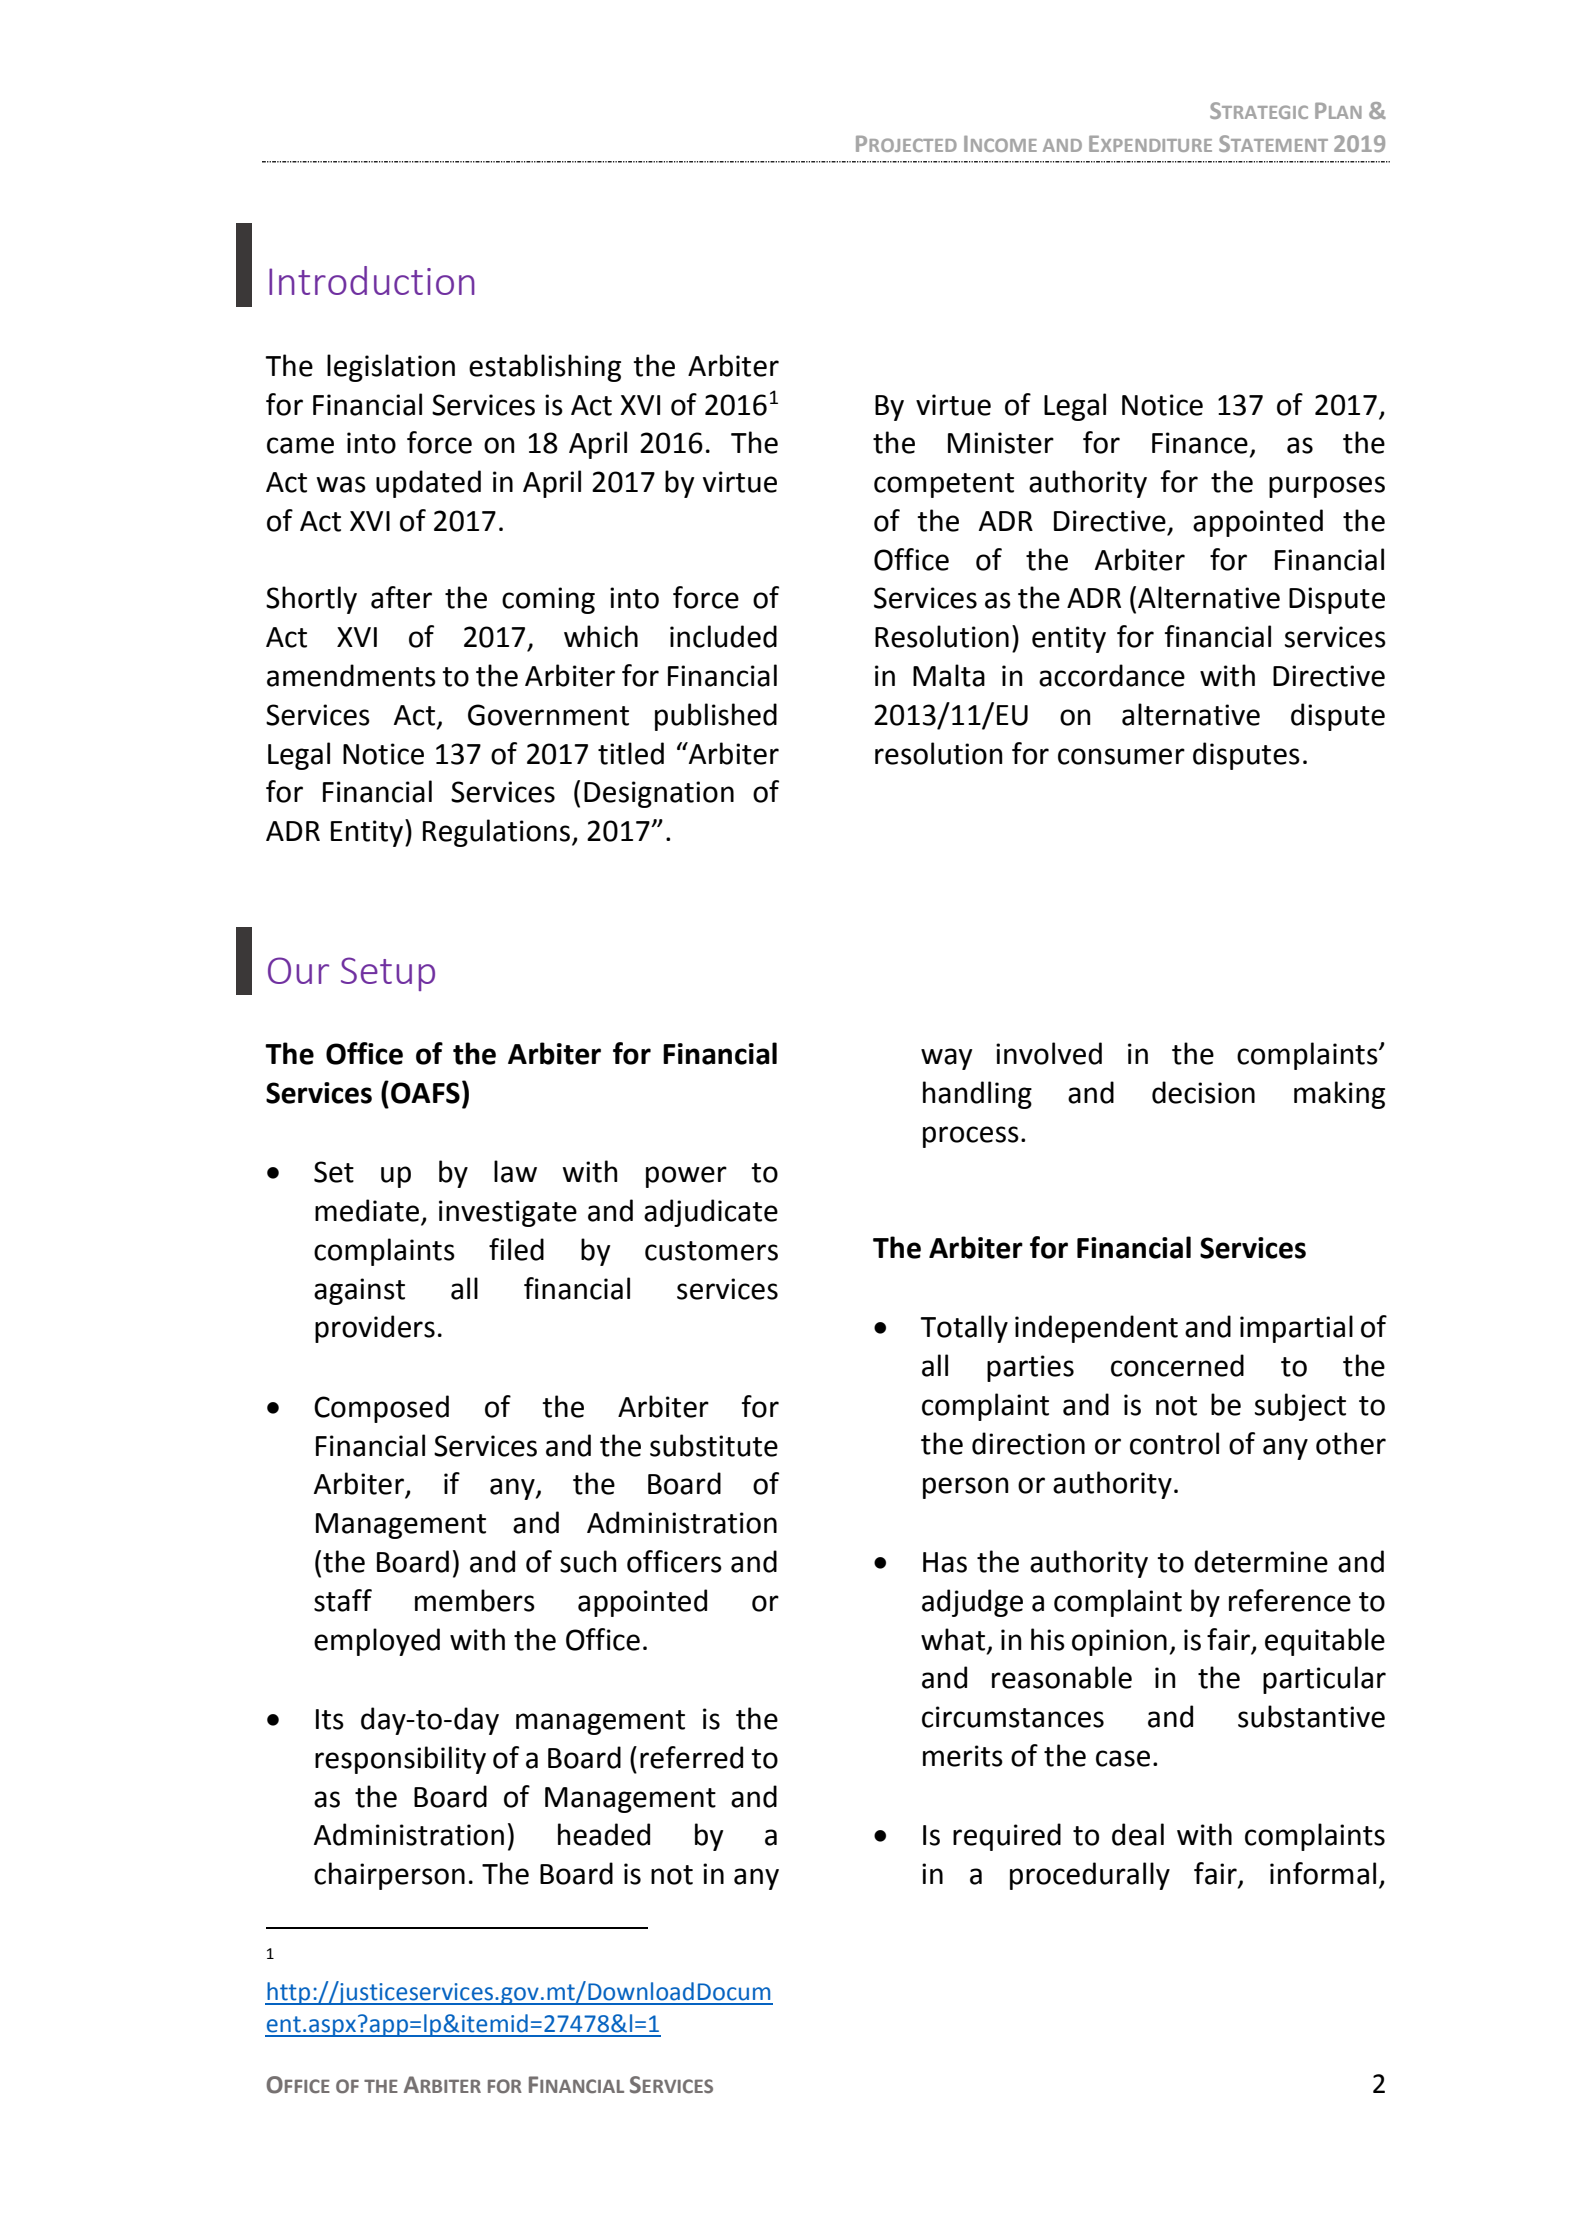 The height and width of the page is (2230, 1577). I want to click on responsibility, so click(400, 1760).
